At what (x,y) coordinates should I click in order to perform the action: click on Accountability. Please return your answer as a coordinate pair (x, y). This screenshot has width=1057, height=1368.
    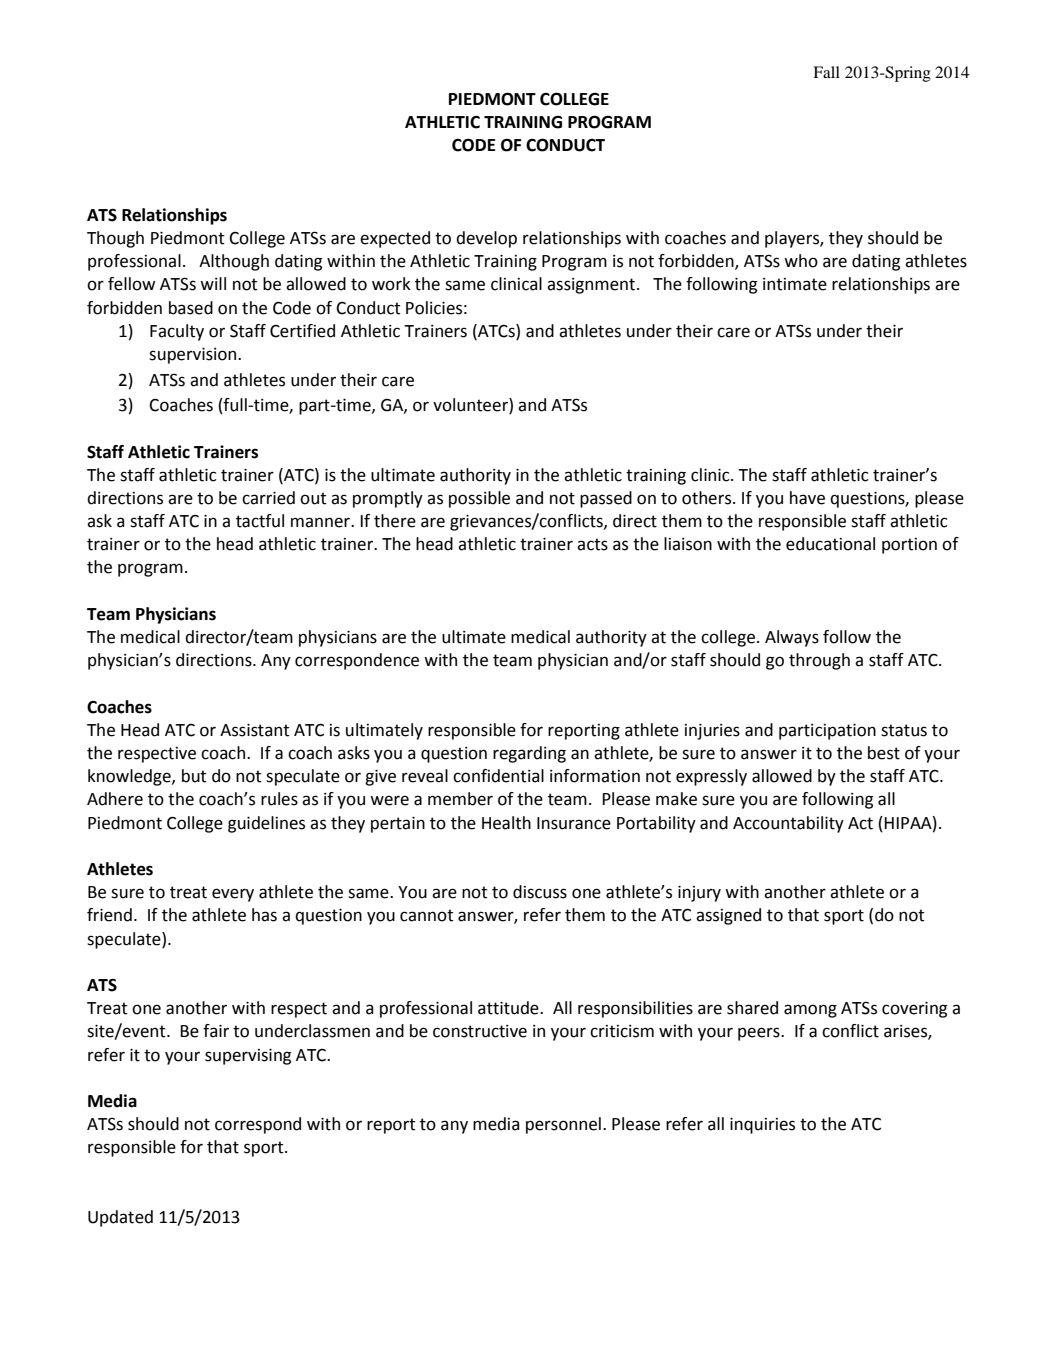
    Looking at the image, I should click on (788, 824).
